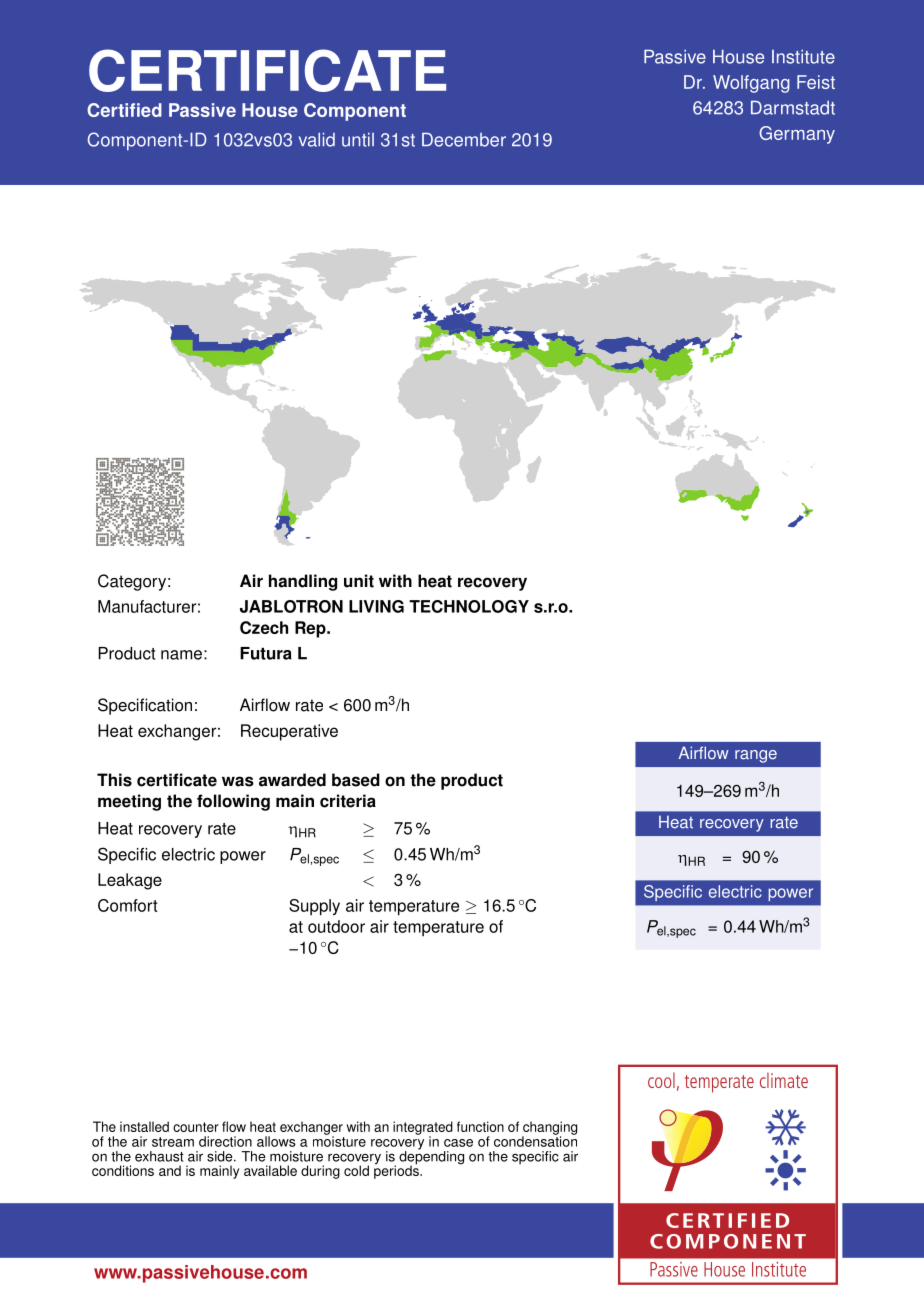 The height and width of the document is (1308, 924). Describe the element at coordinates (469, 606) in the document. I see `TECHNOLOGY` at that location.
